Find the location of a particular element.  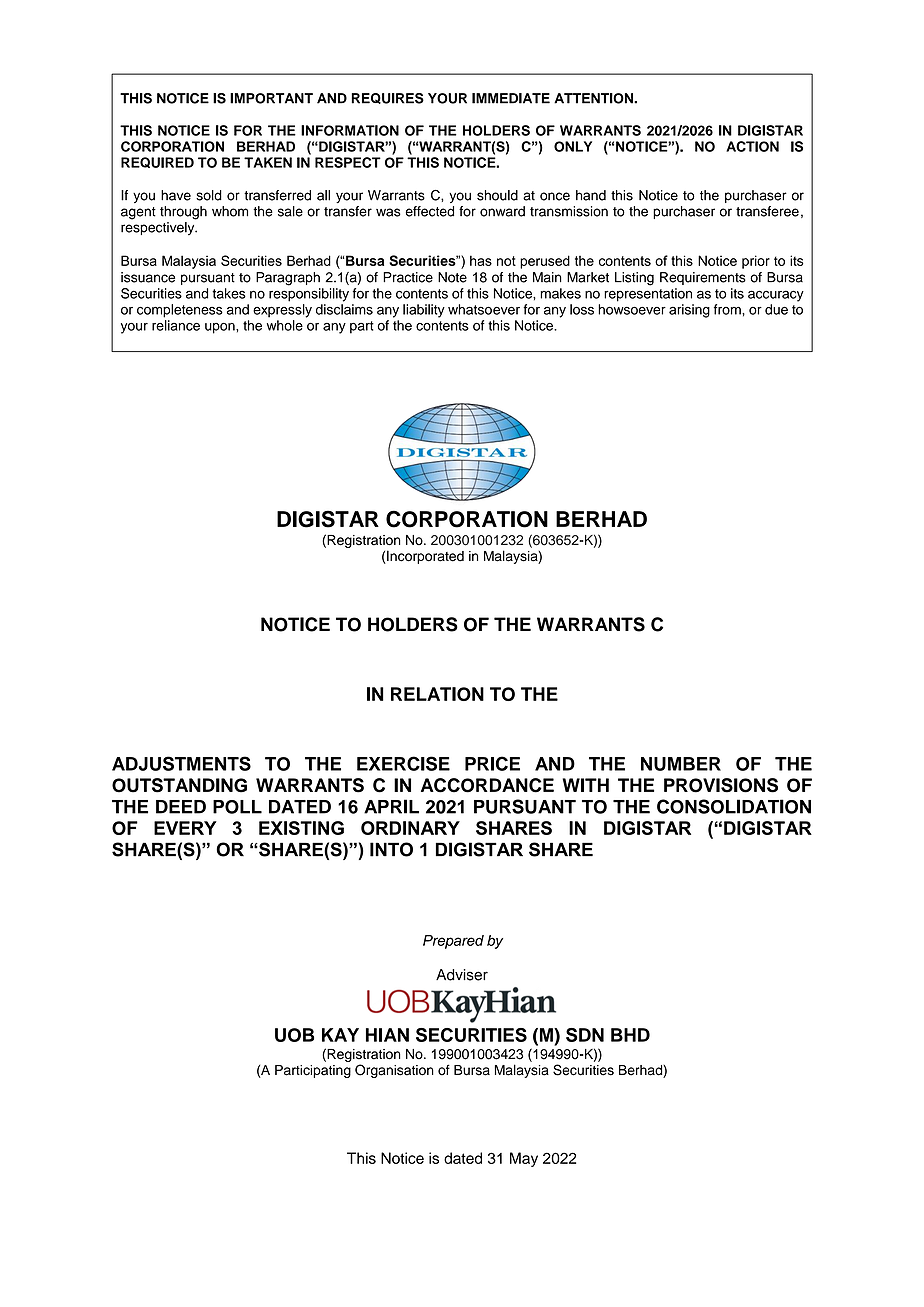

TAKEN is located at coordinates (268, 162).
